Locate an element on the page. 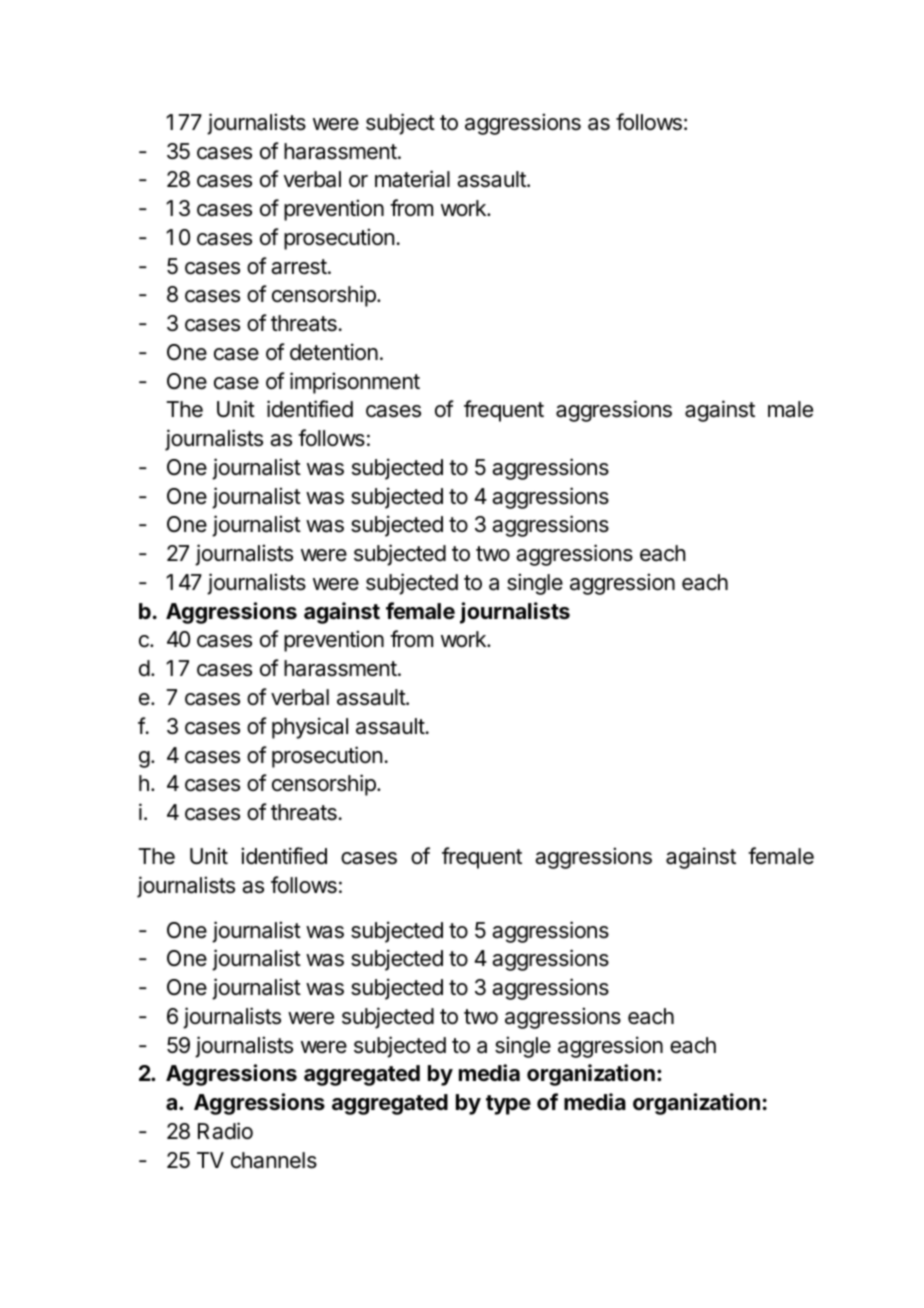 Image resolution: width=924 pixels, height=1308 pixels. Radio is located at coordinates (225, 1131).
